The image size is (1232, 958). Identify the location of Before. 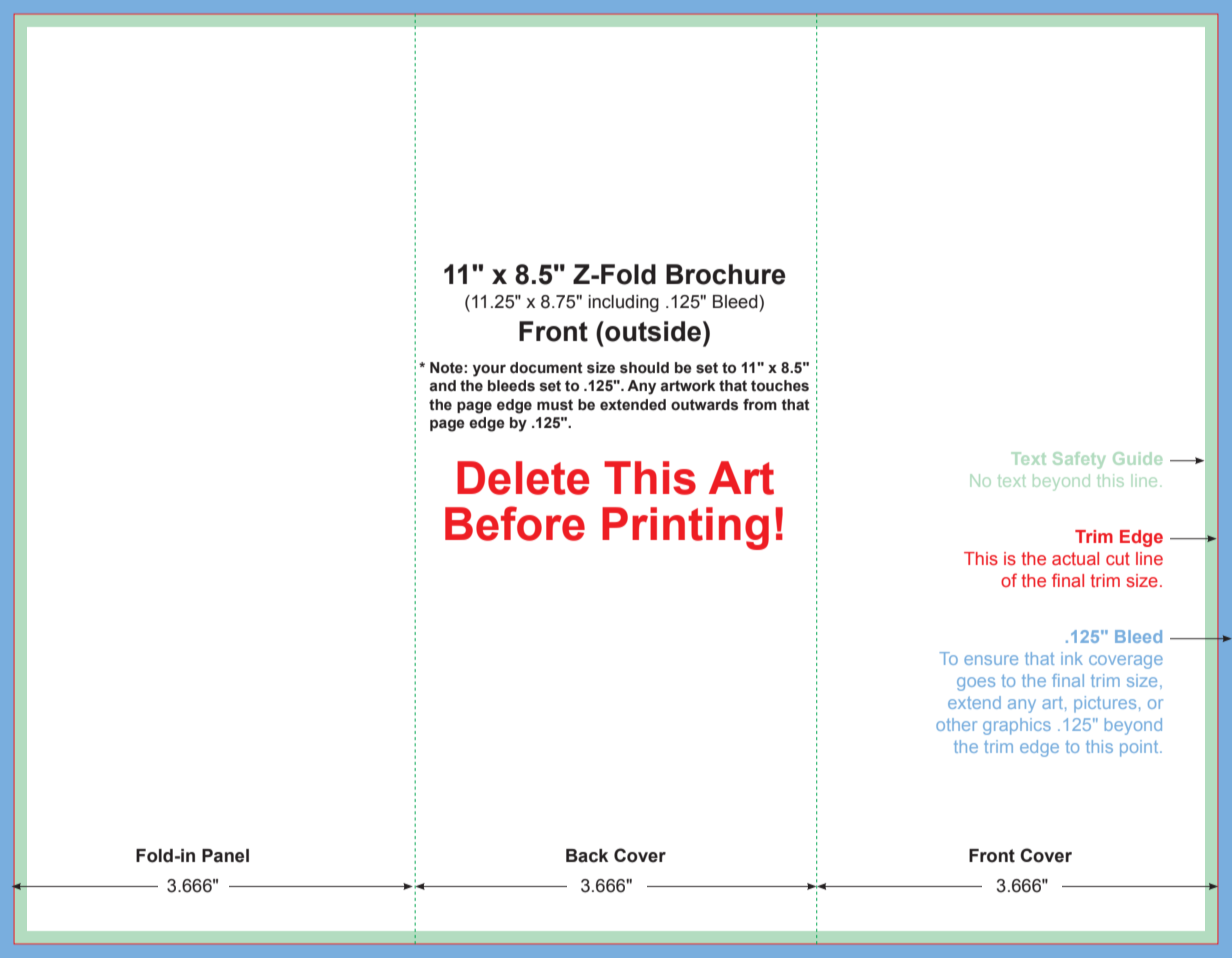
(515, 523).
